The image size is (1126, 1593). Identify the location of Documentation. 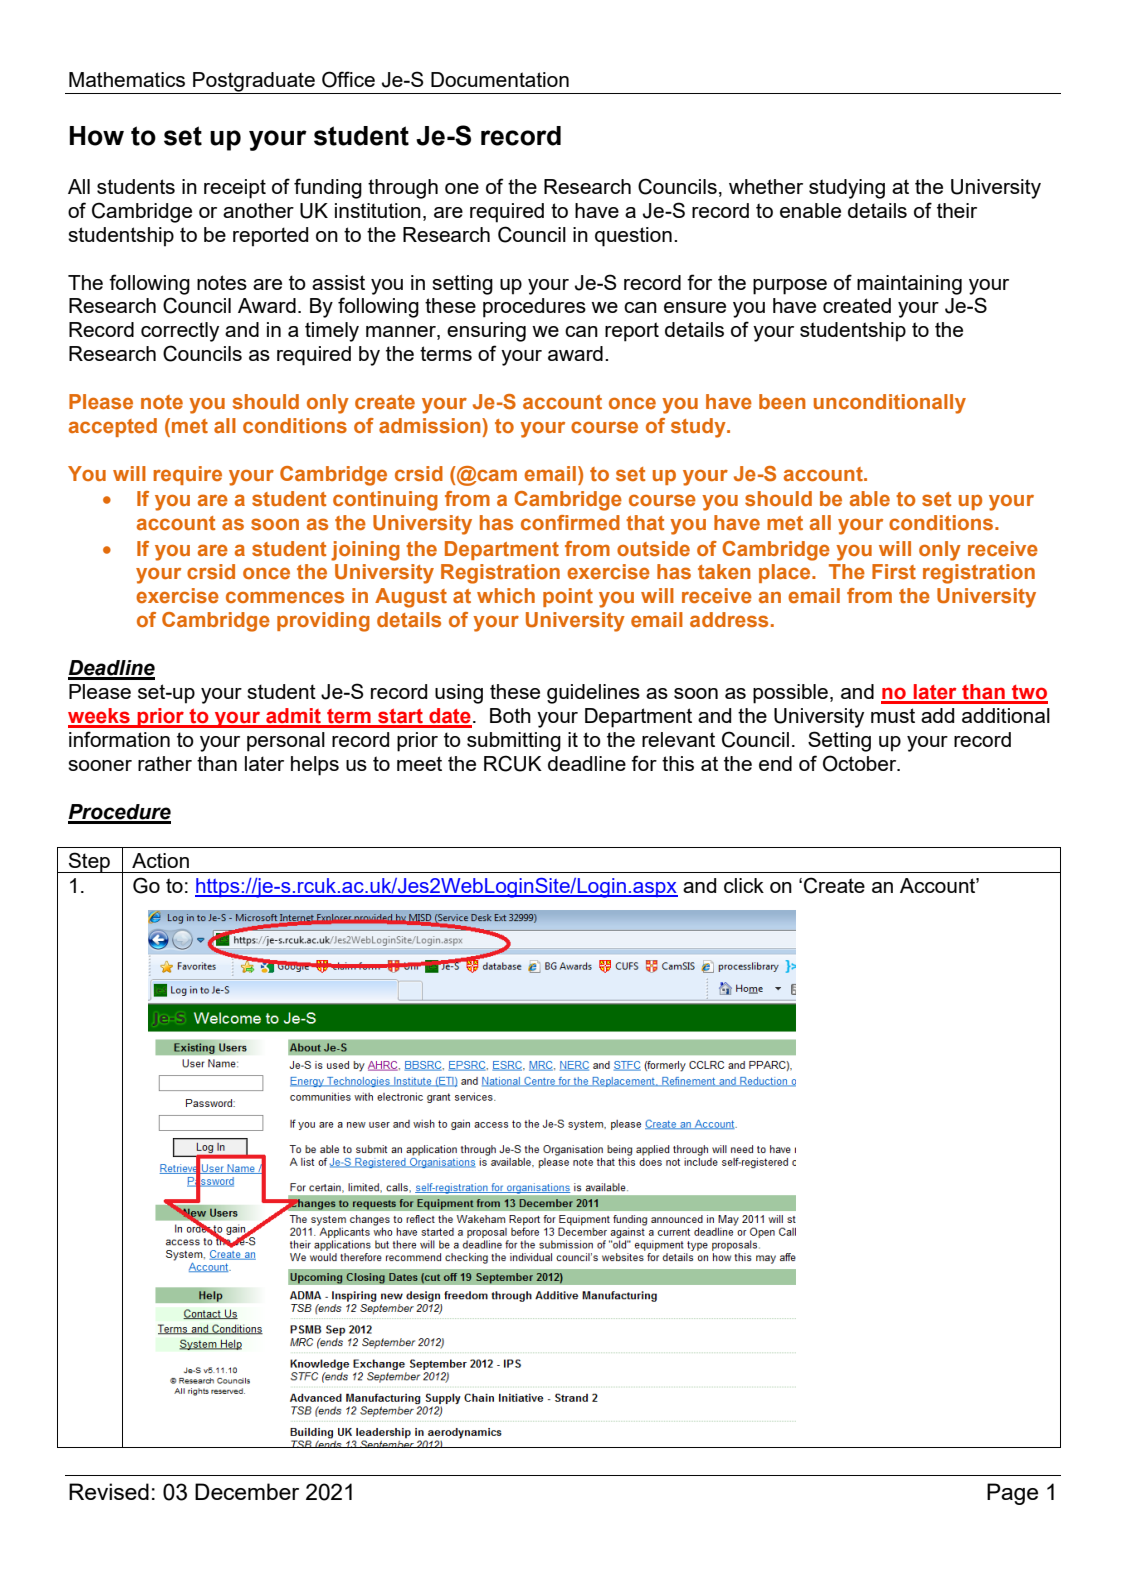
(500, 79).
